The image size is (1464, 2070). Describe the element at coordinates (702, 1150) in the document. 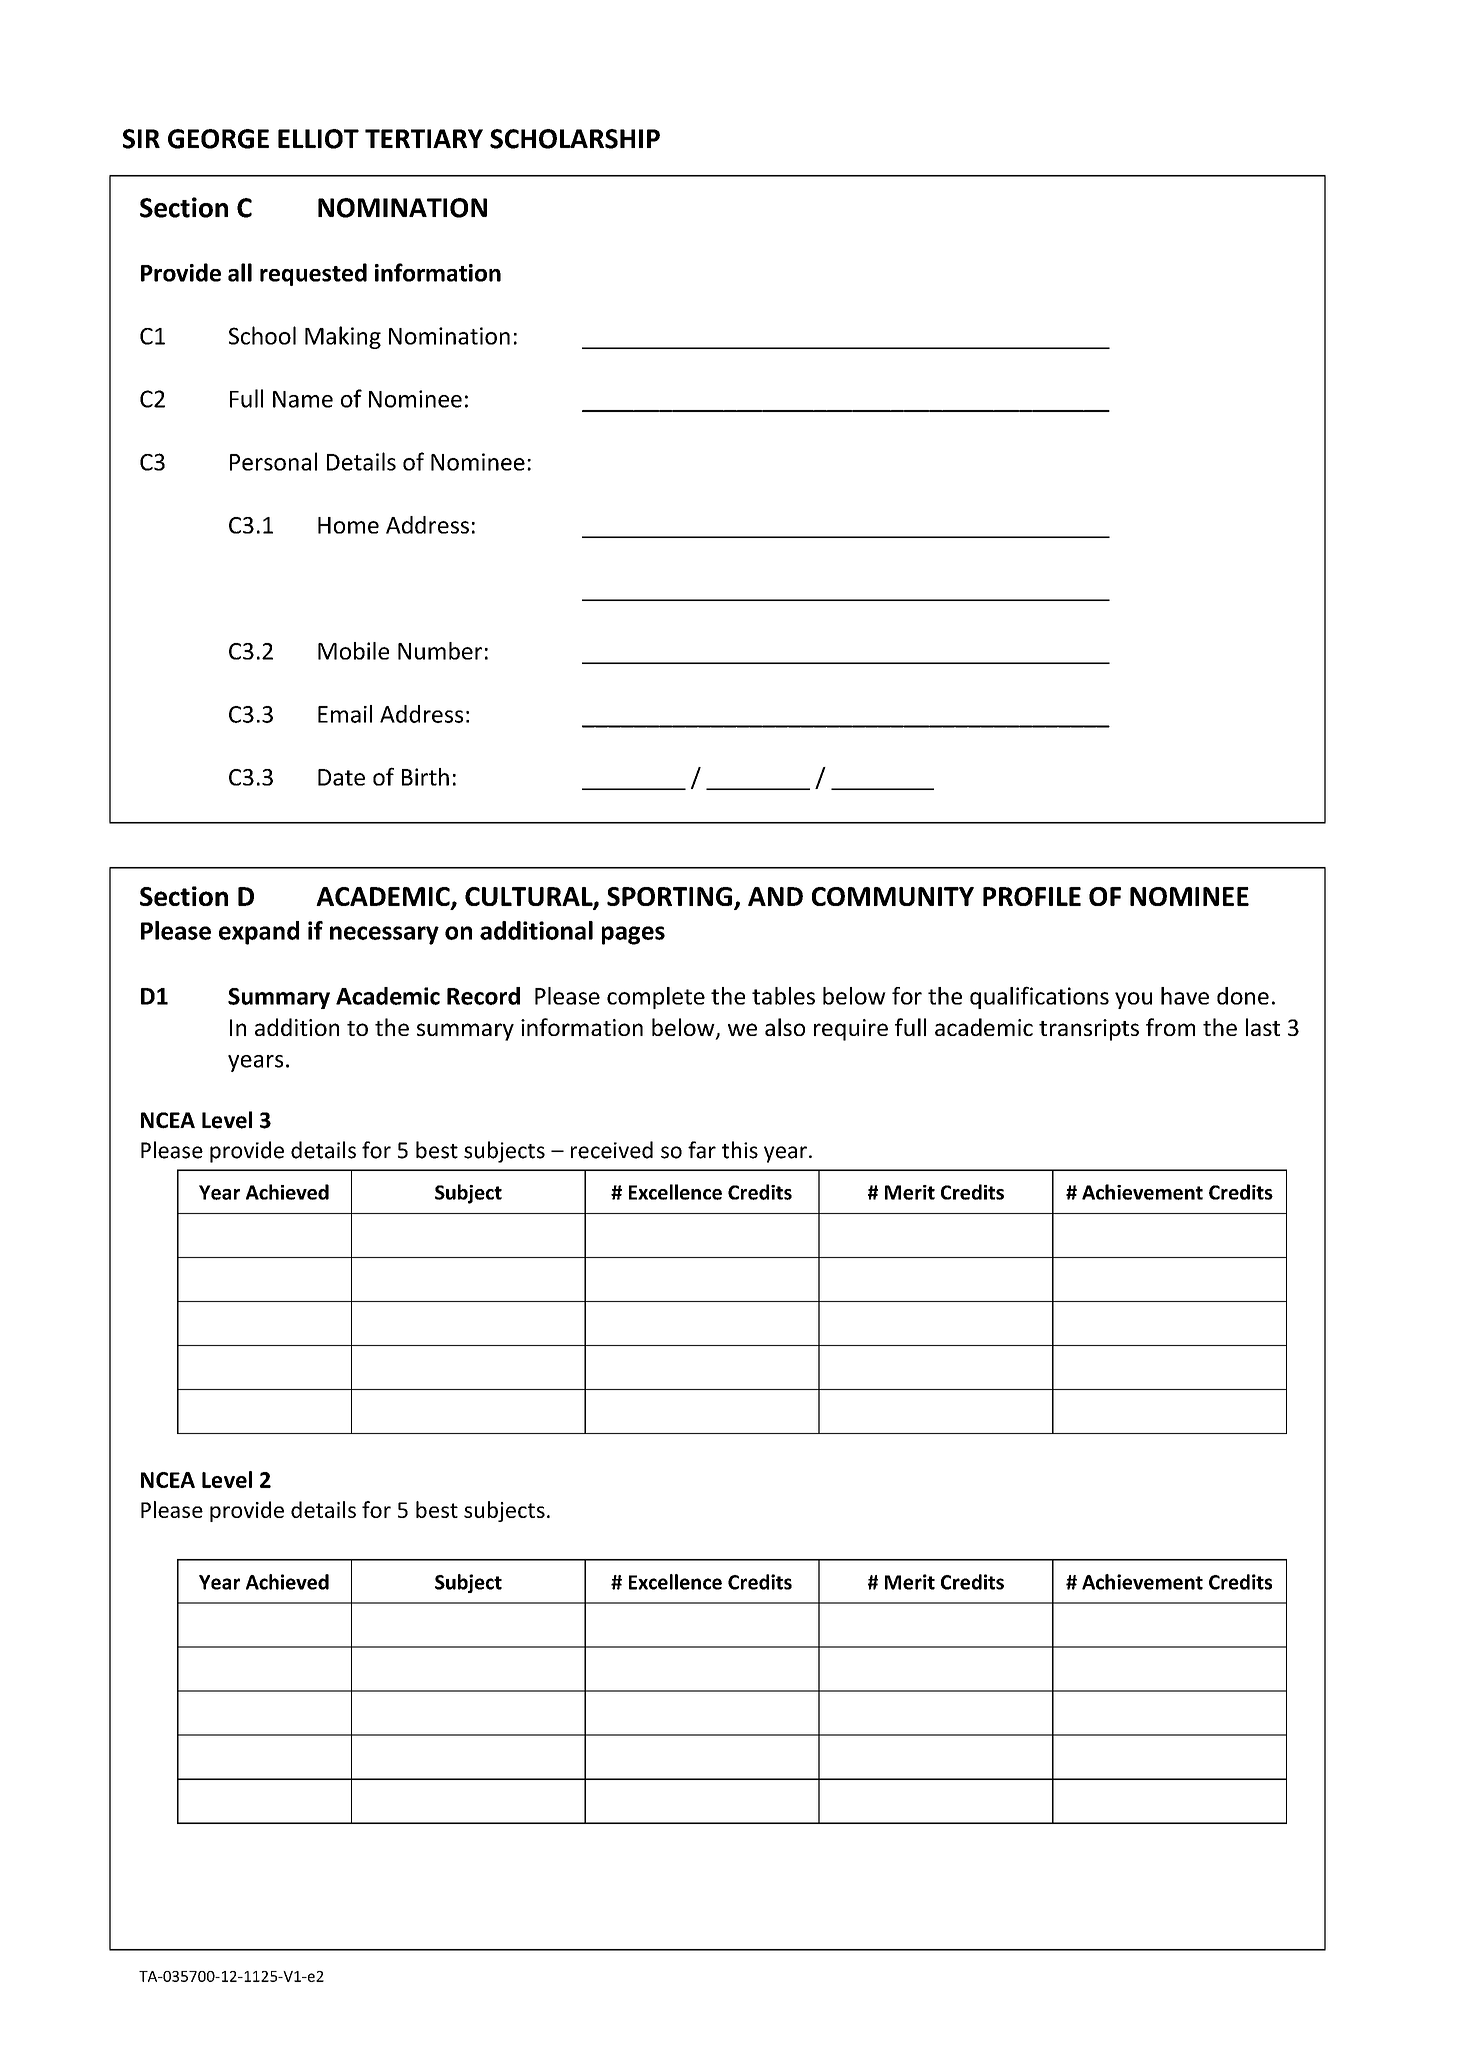

I see `far` at that location.
